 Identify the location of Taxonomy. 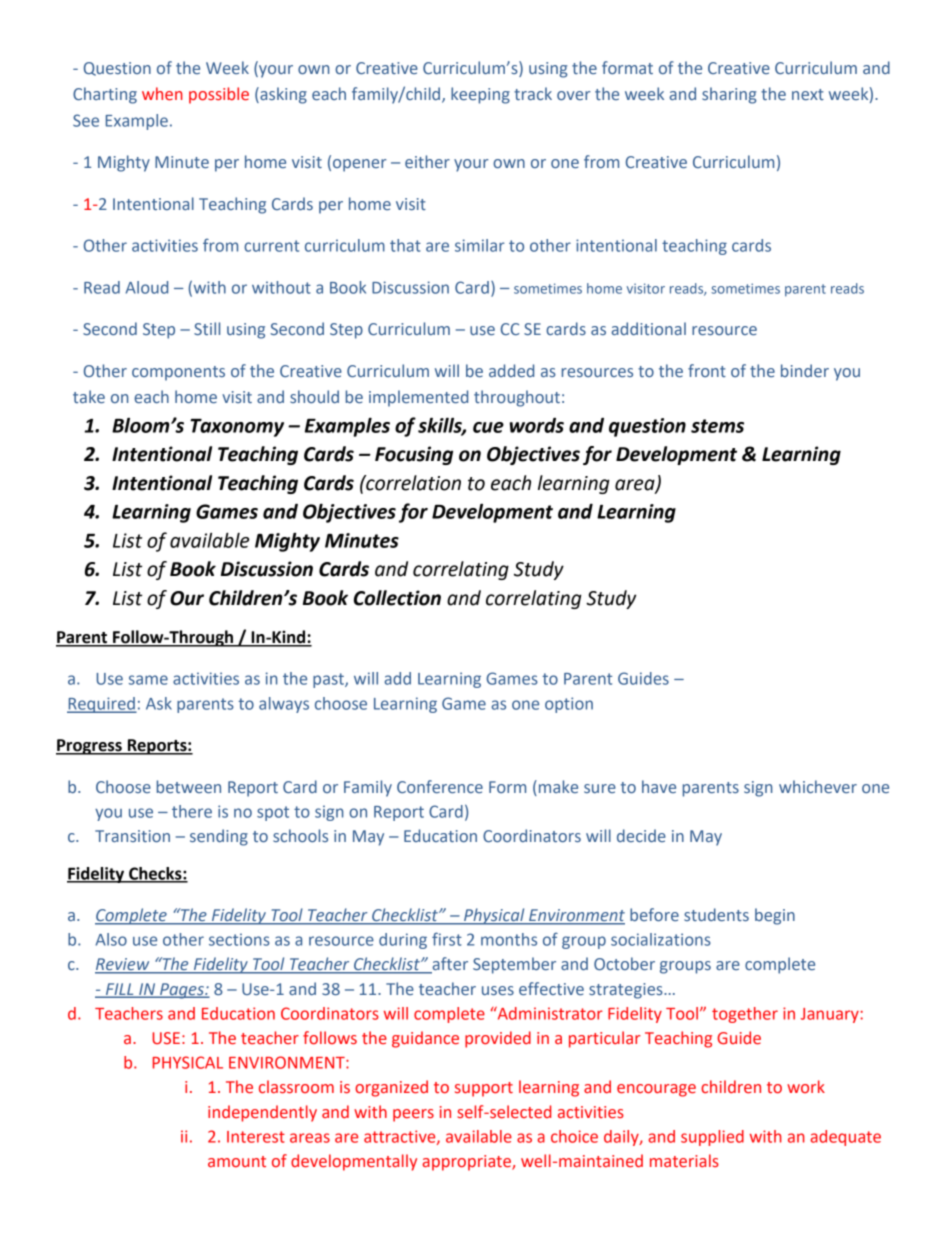
(237, 428).
